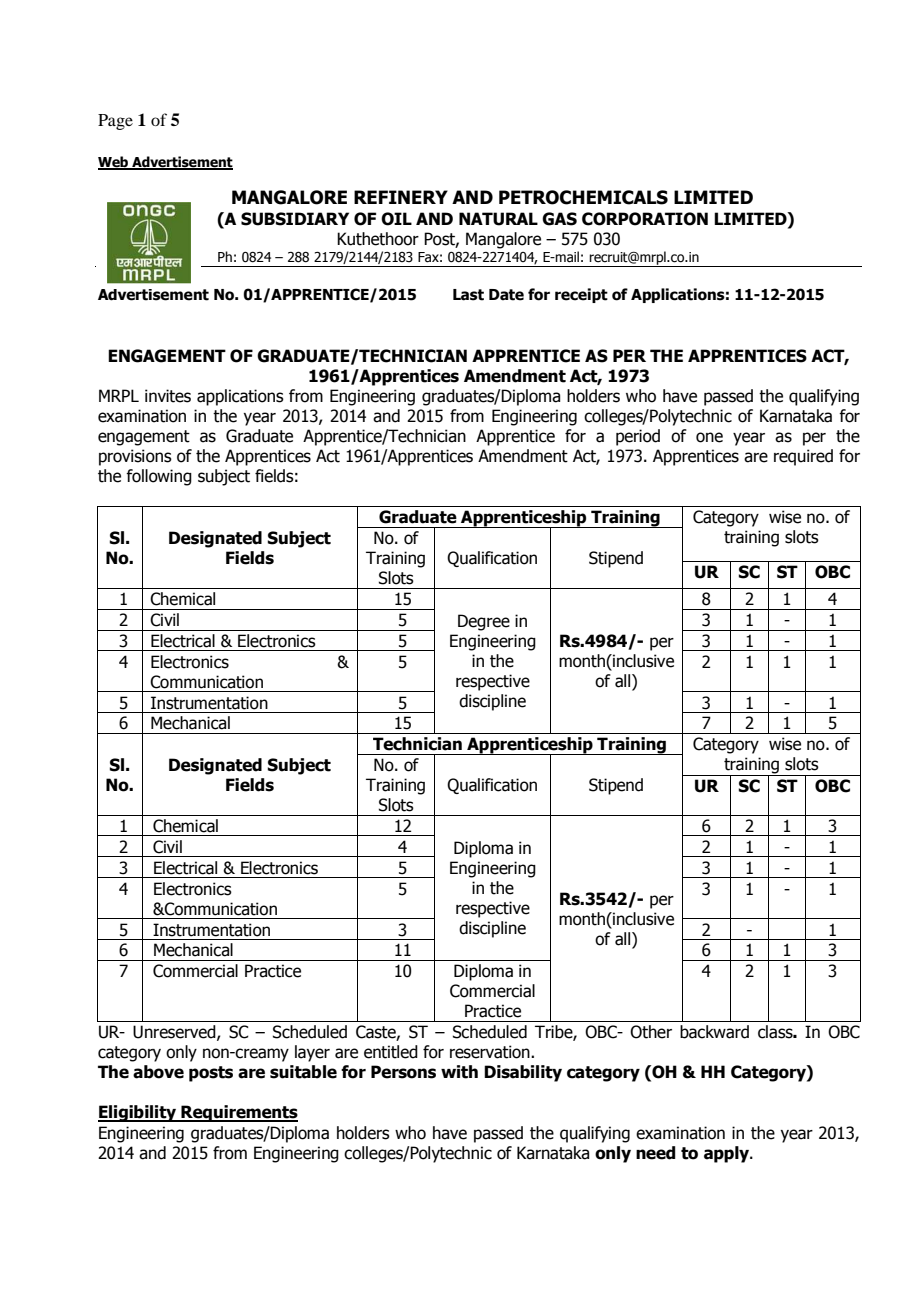 The image size is (924, 1308). I want to click on Web, so click(114, 163).
